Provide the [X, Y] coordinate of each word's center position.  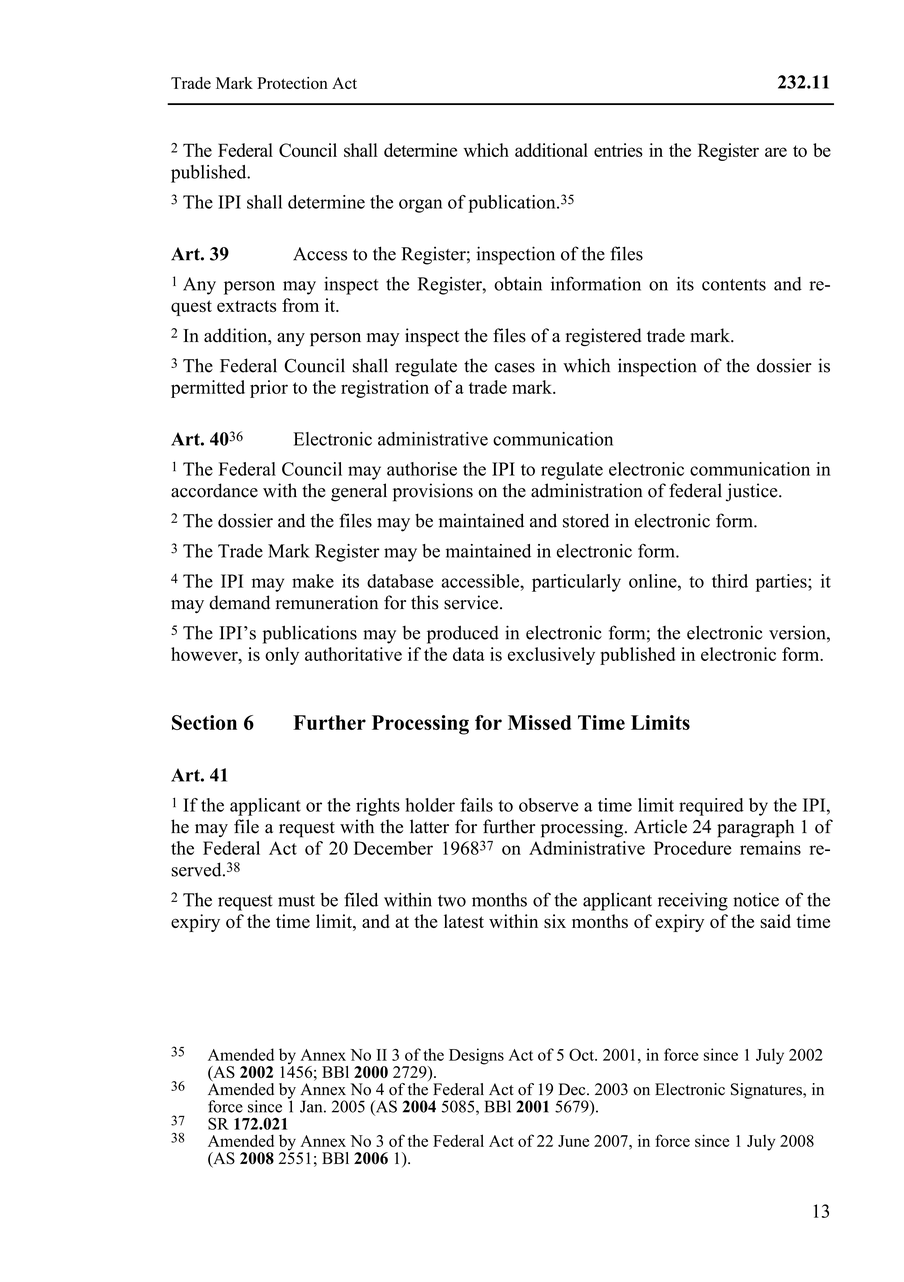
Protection [292, 83]
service [472, 602]
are [776, 152]
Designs [476, 1056]
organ [420, 206]
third [730, 581]
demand [239, 602]
